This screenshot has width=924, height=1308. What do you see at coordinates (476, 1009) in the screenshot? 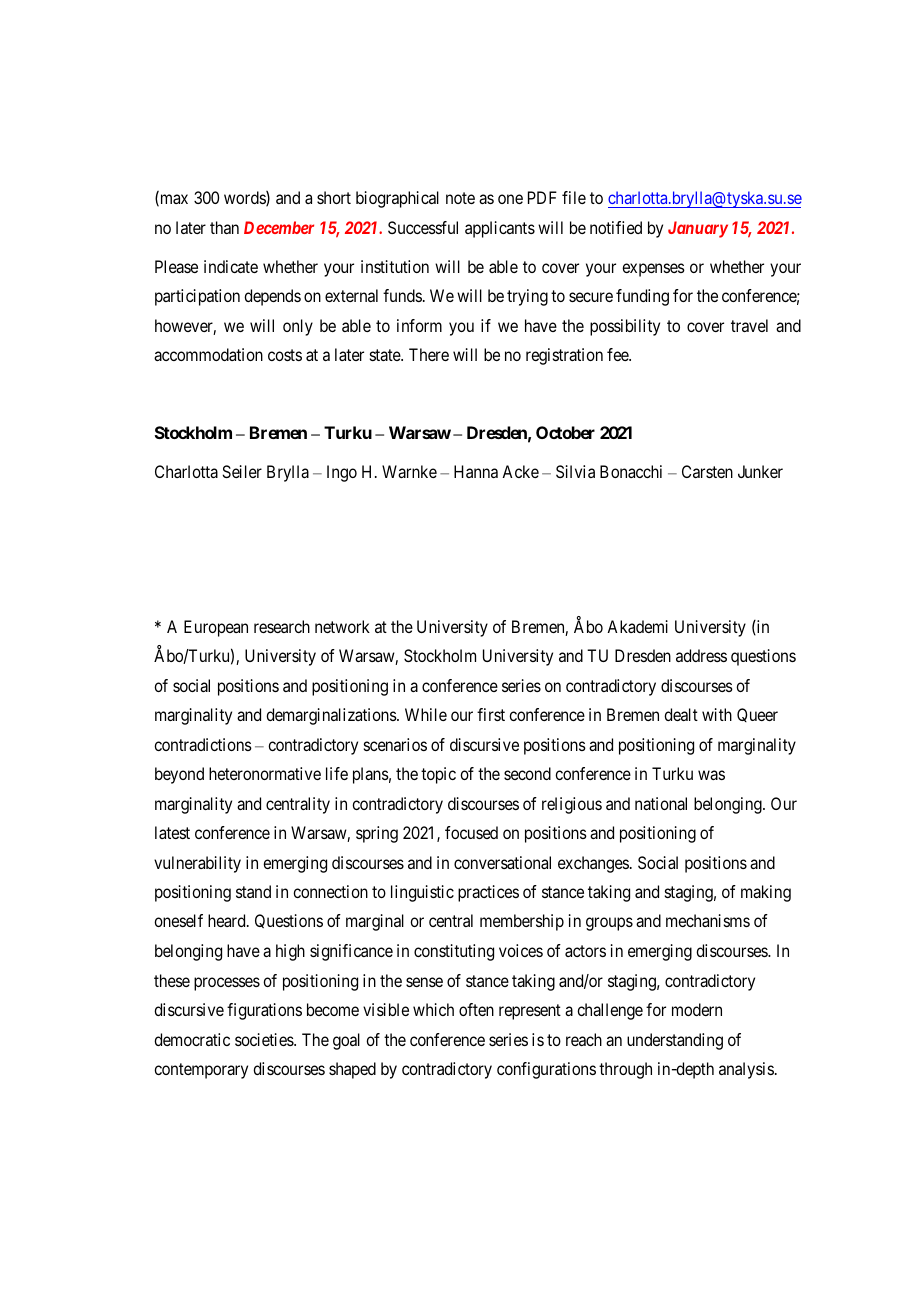
I see `often` at bounding box center [476, 1009].
